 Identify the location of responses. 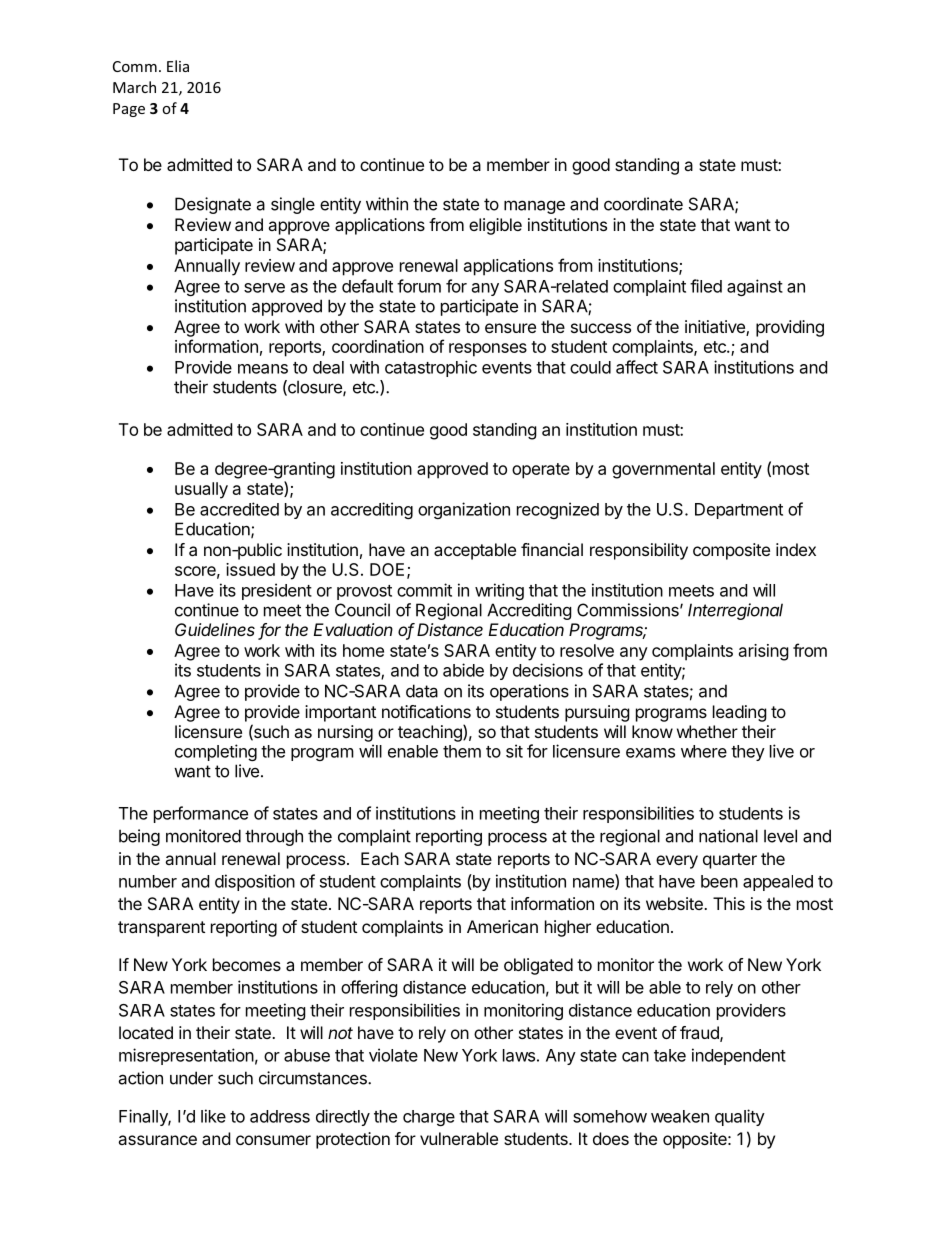
(488, 350).
